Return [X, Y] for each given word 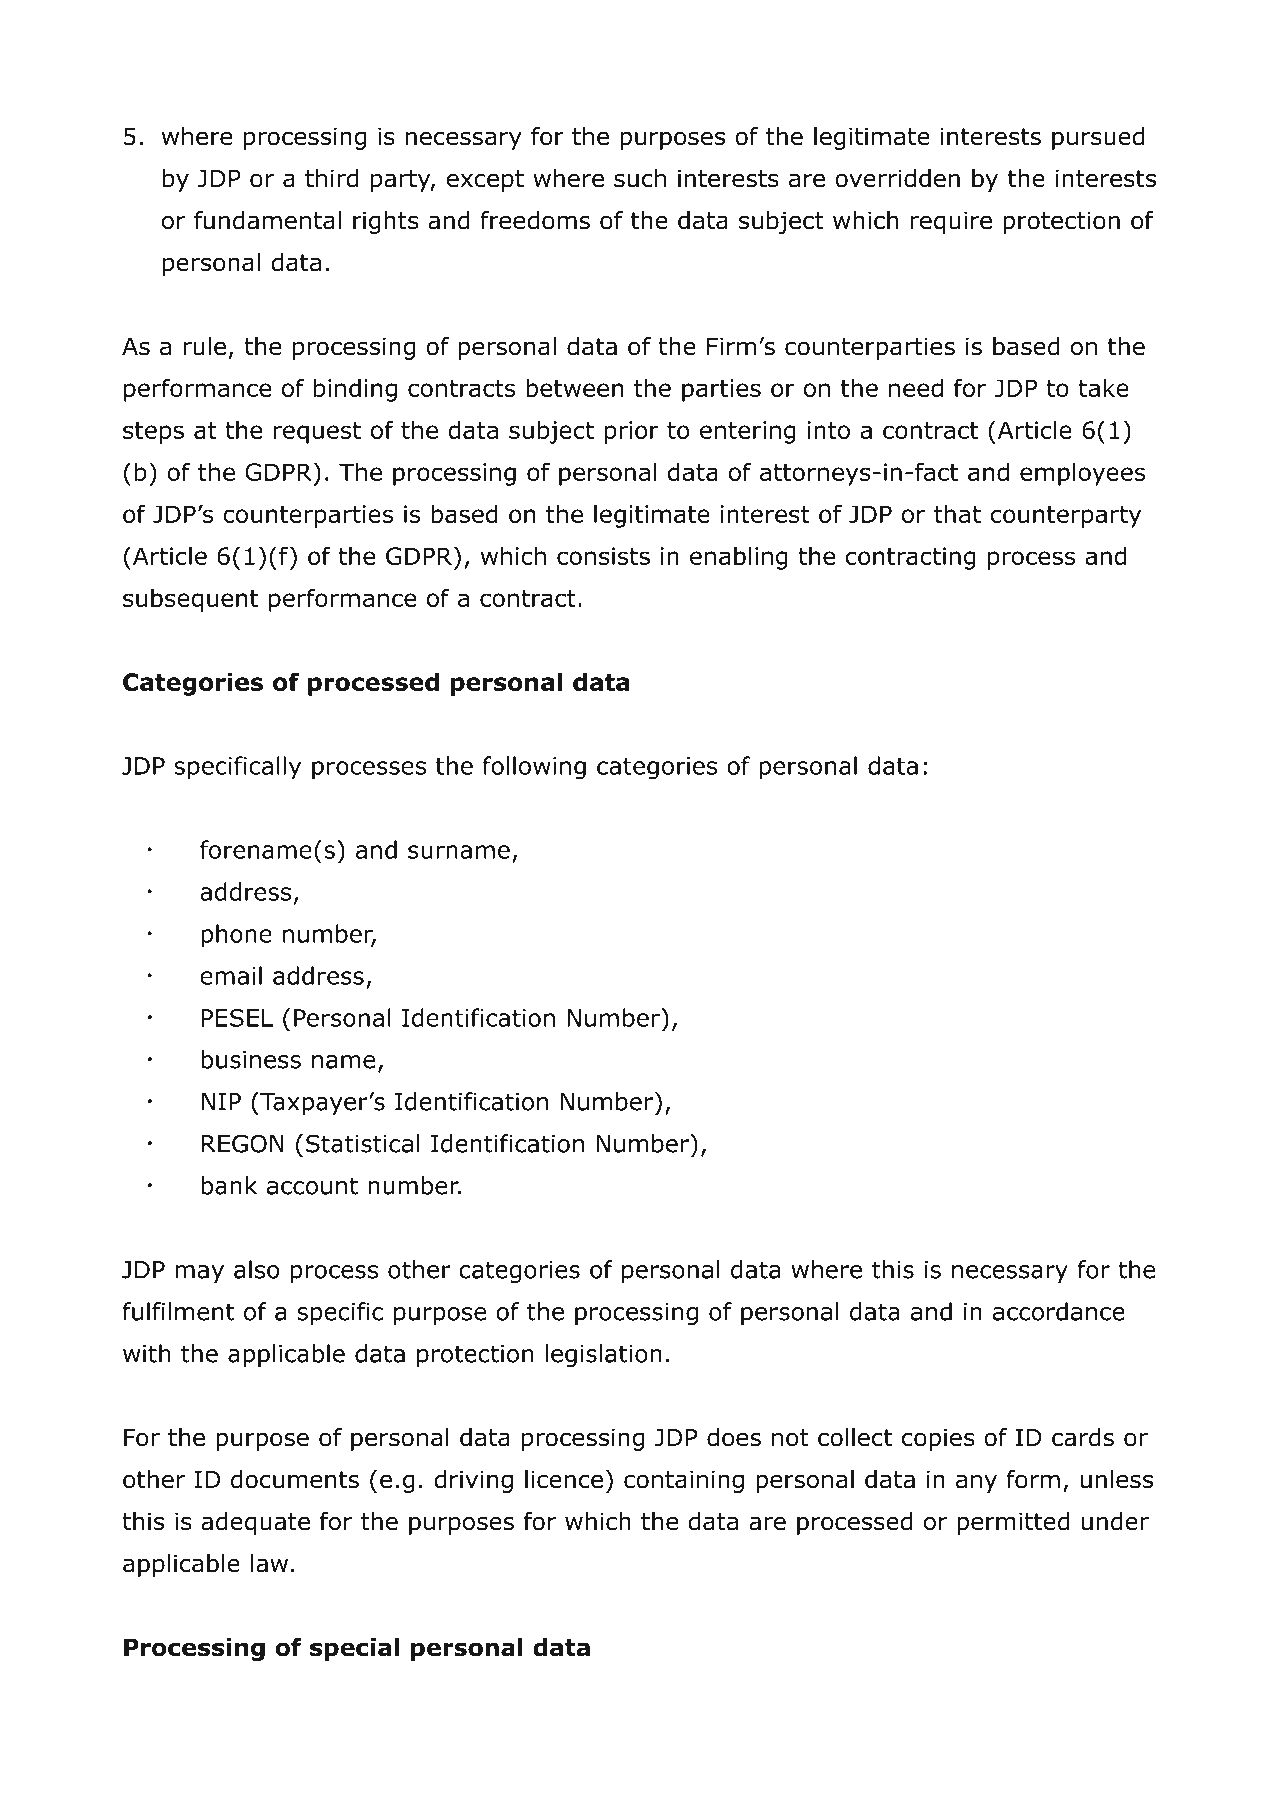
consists [603, 556]
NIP [221, 1102]
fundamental [267, 220]
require [951, 222]
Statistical [363, 1143]
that [957, 513]
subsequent [190, 600]
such [640, 178]
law [269, 1563]
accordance [1059, 1311]
